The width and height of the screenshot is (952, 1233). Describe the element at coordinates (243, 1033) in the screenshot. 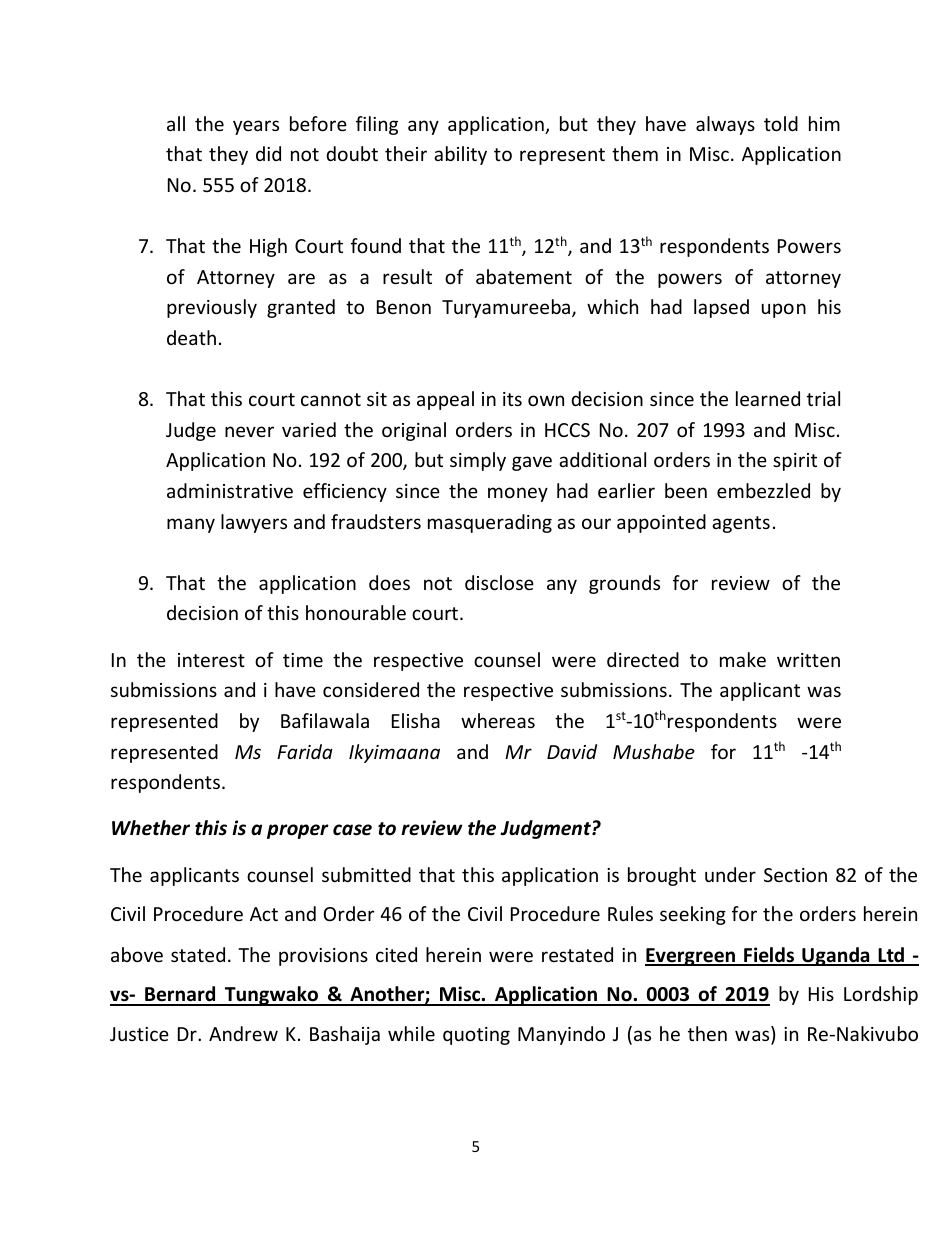

I see `Andrew` at that location.
